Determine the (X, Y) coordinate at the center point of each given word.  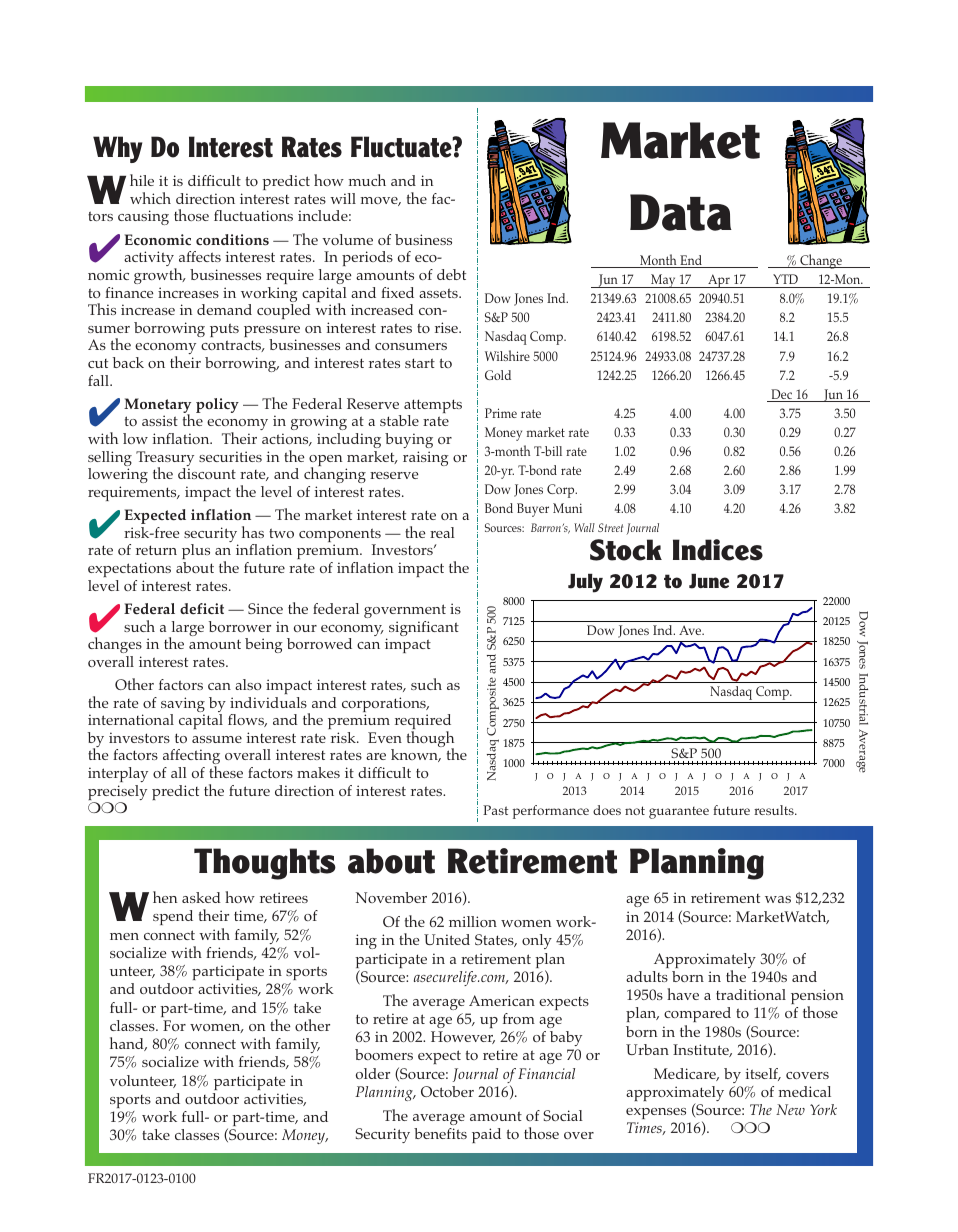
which (150, 198)
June (709, 581)
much (367, 180)
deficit (202, 608)
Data (681, 212)
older (373, 1073)
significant (424, 628)
